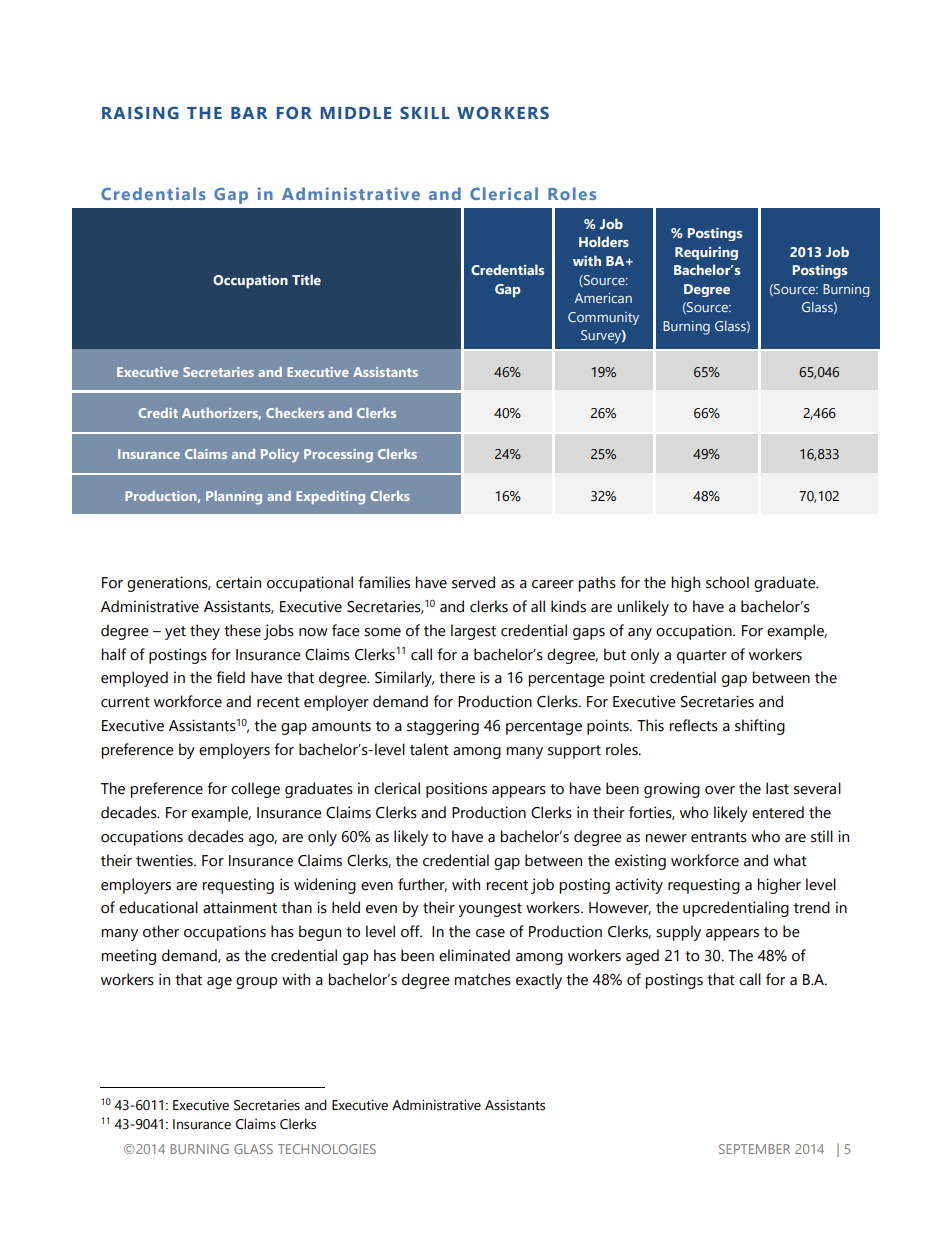 Image resolution: width=952 pixels, height=1233 pixels. What do you see at coordinates (706, 253) in the page?
I see `Requiring` at bounding box center [706, 253].
